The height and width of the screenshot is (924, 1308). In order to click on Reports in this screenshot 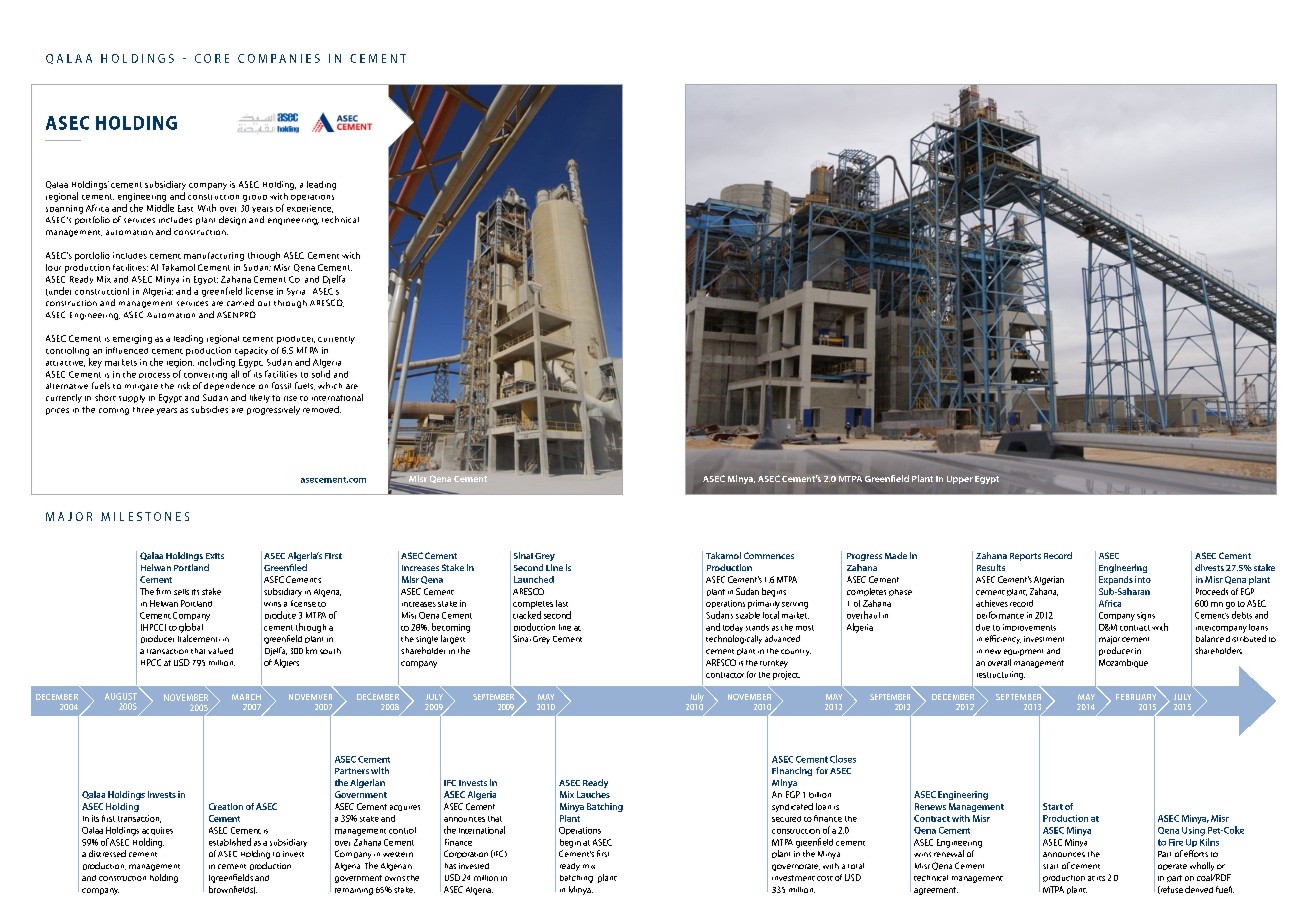, I will do `click(1025, 557)`.
